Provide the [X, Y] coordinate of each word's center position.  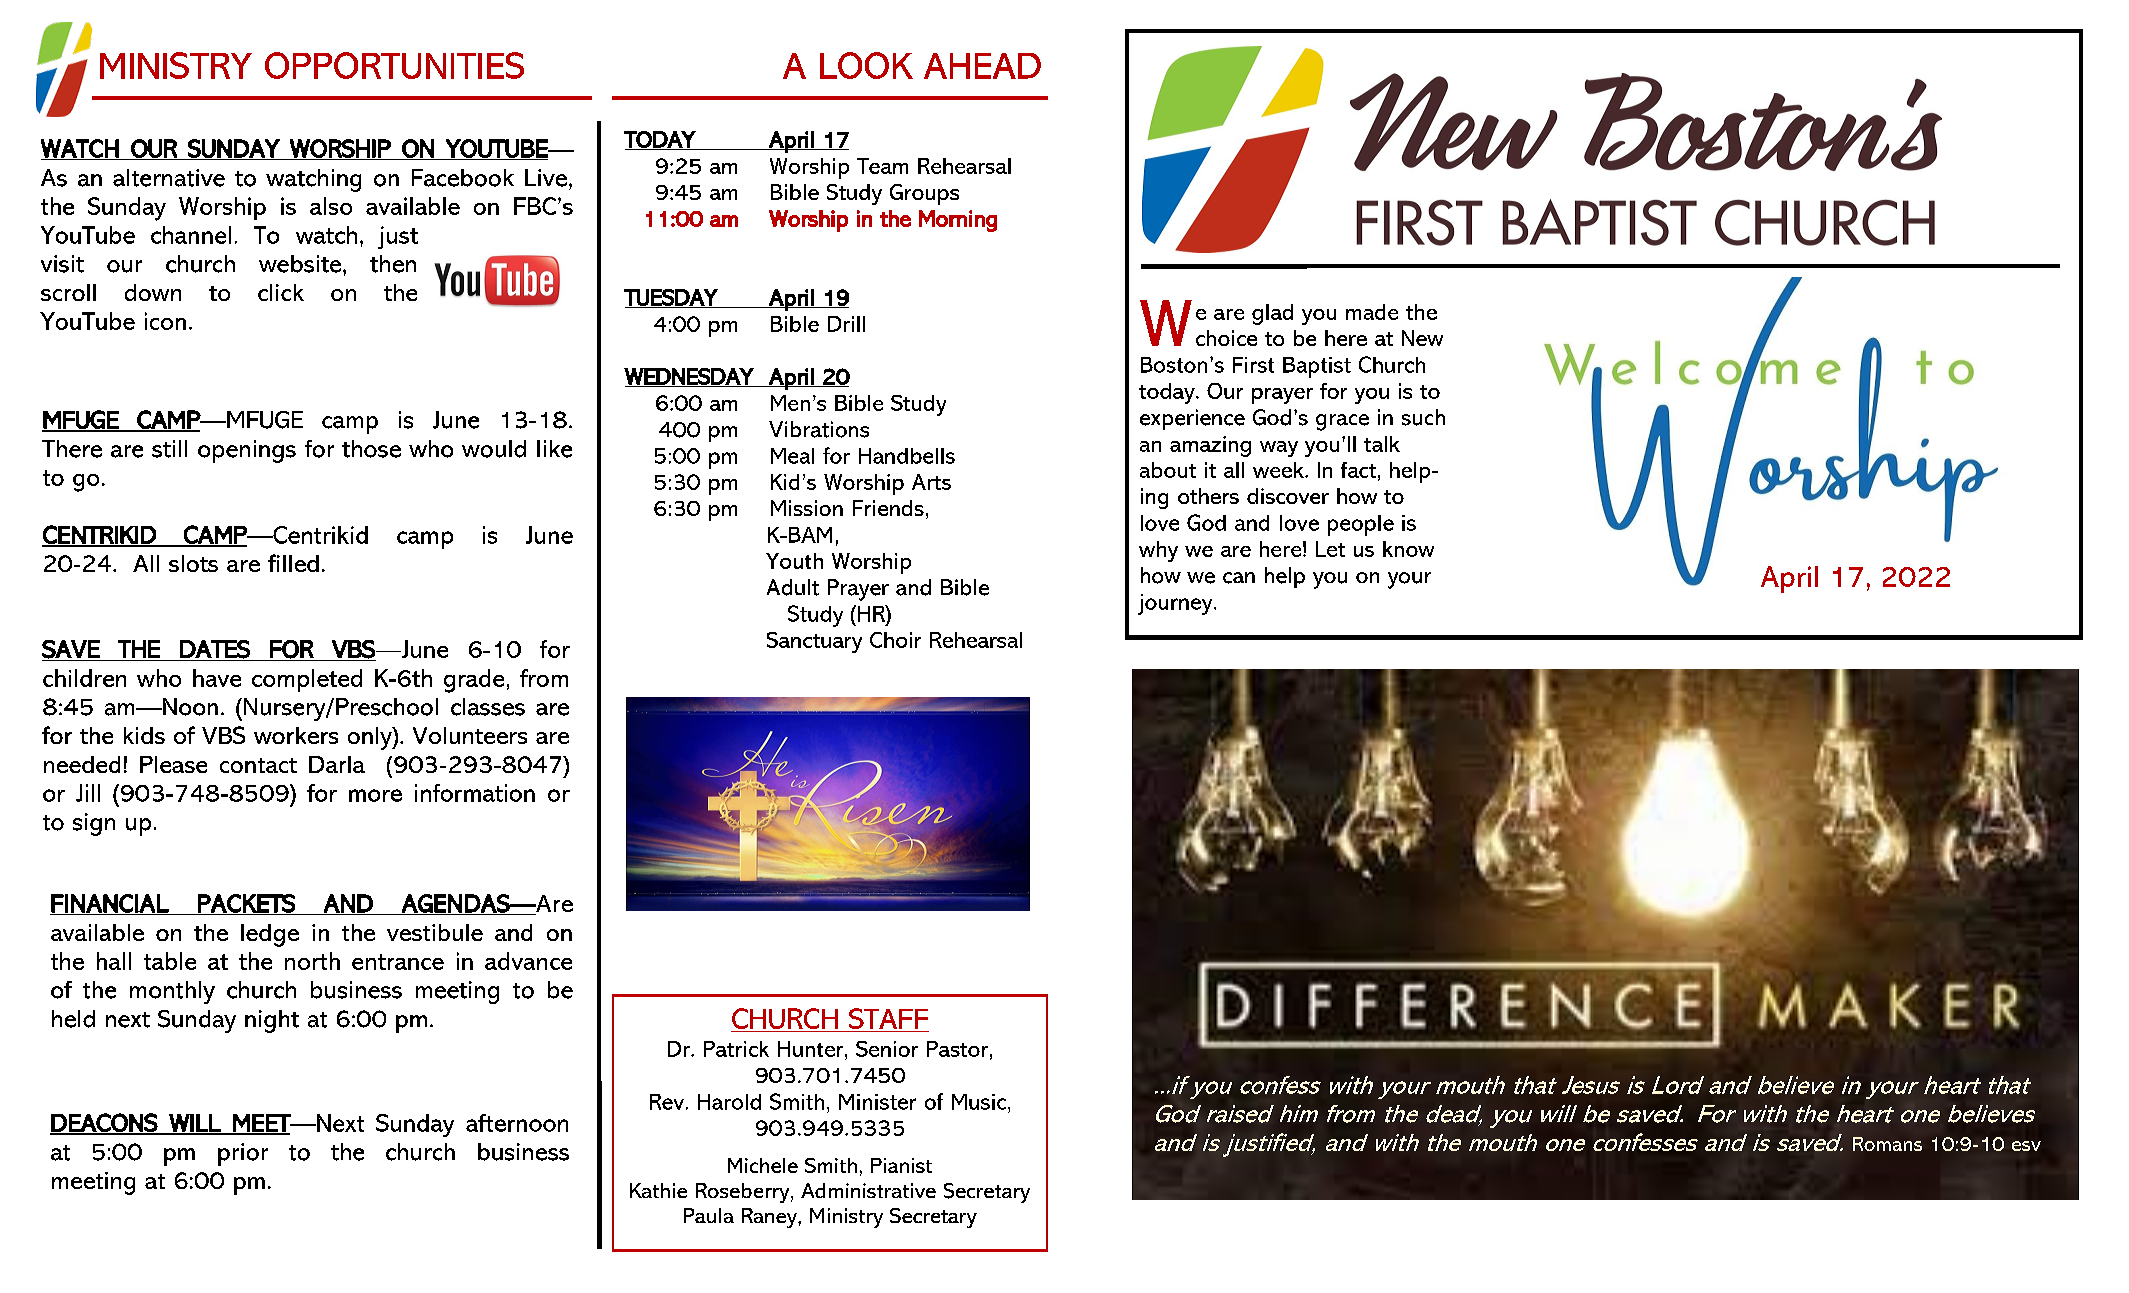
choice [1226, 338]
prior [243, 1154]
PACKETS [247, 904]
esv [2026, 1146]
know [1408, 549]
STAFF [888, 1020]
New [1422, 338]
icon [165, 321]
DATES [215, 649]
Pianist [901, 1165]
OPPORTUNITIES [394, 65]
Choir [895, 640]
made [1372, 312]
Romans [1887, 1144]
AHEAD [982, 66]
